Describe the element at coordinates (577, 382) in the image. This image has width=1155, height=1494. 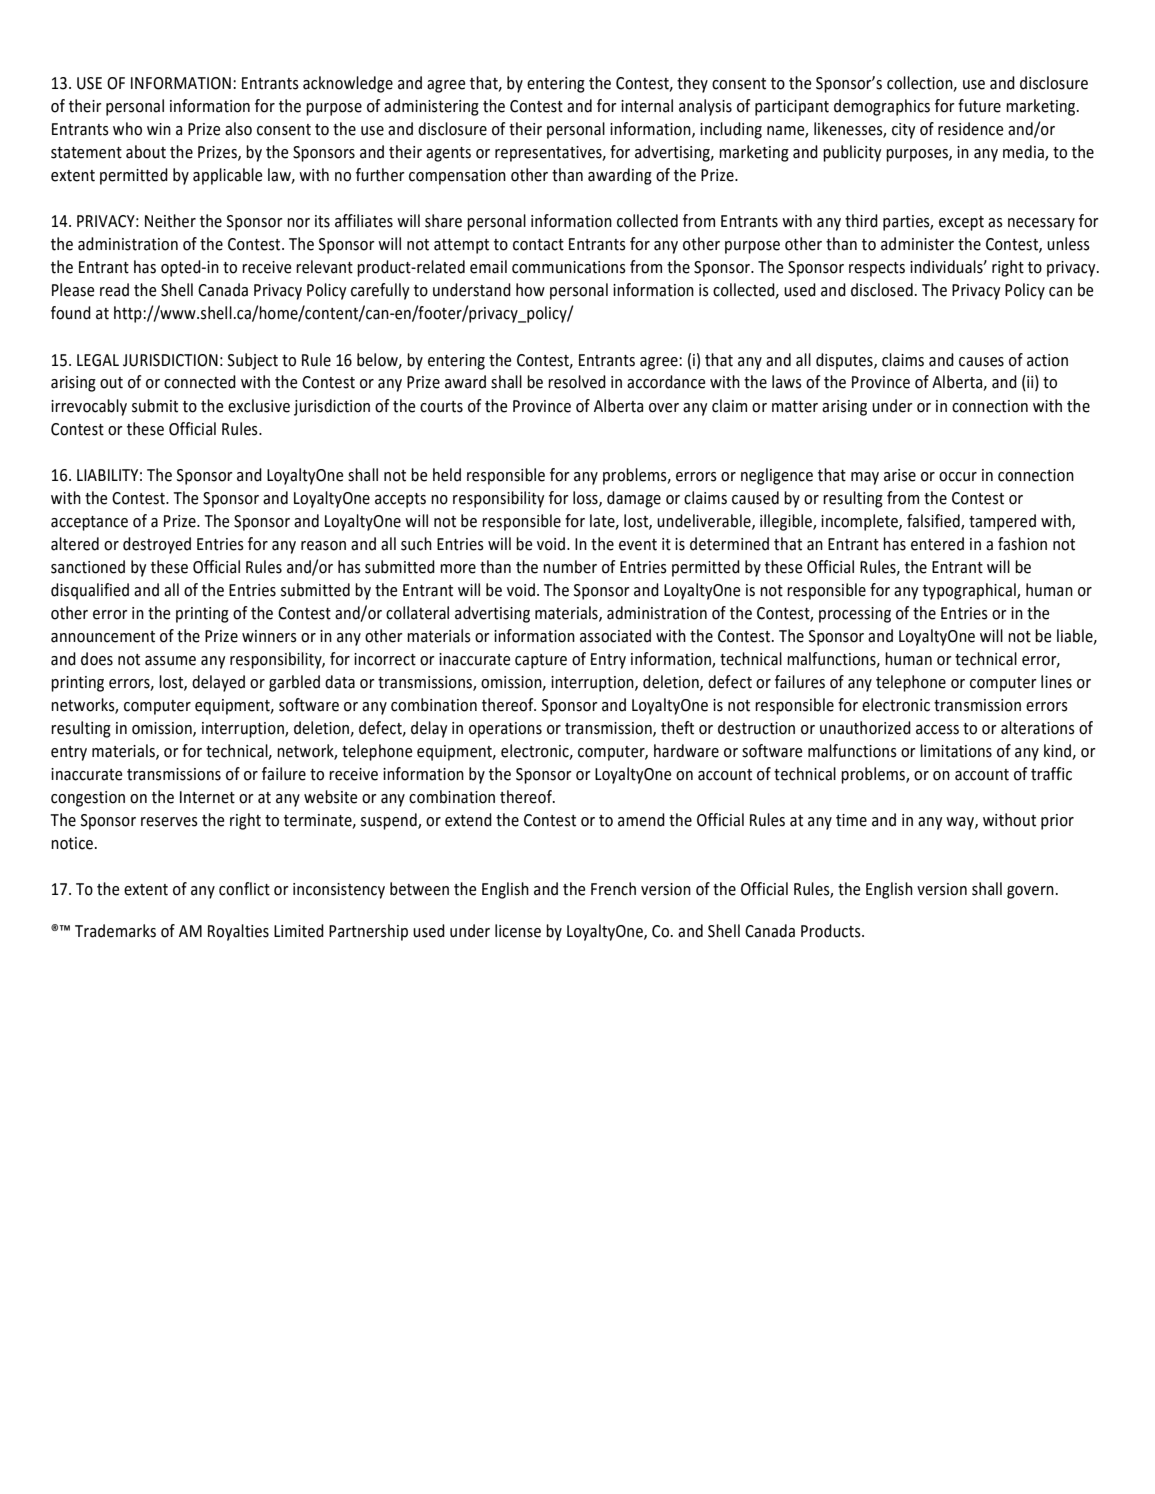
I see `resolved` at that location.
